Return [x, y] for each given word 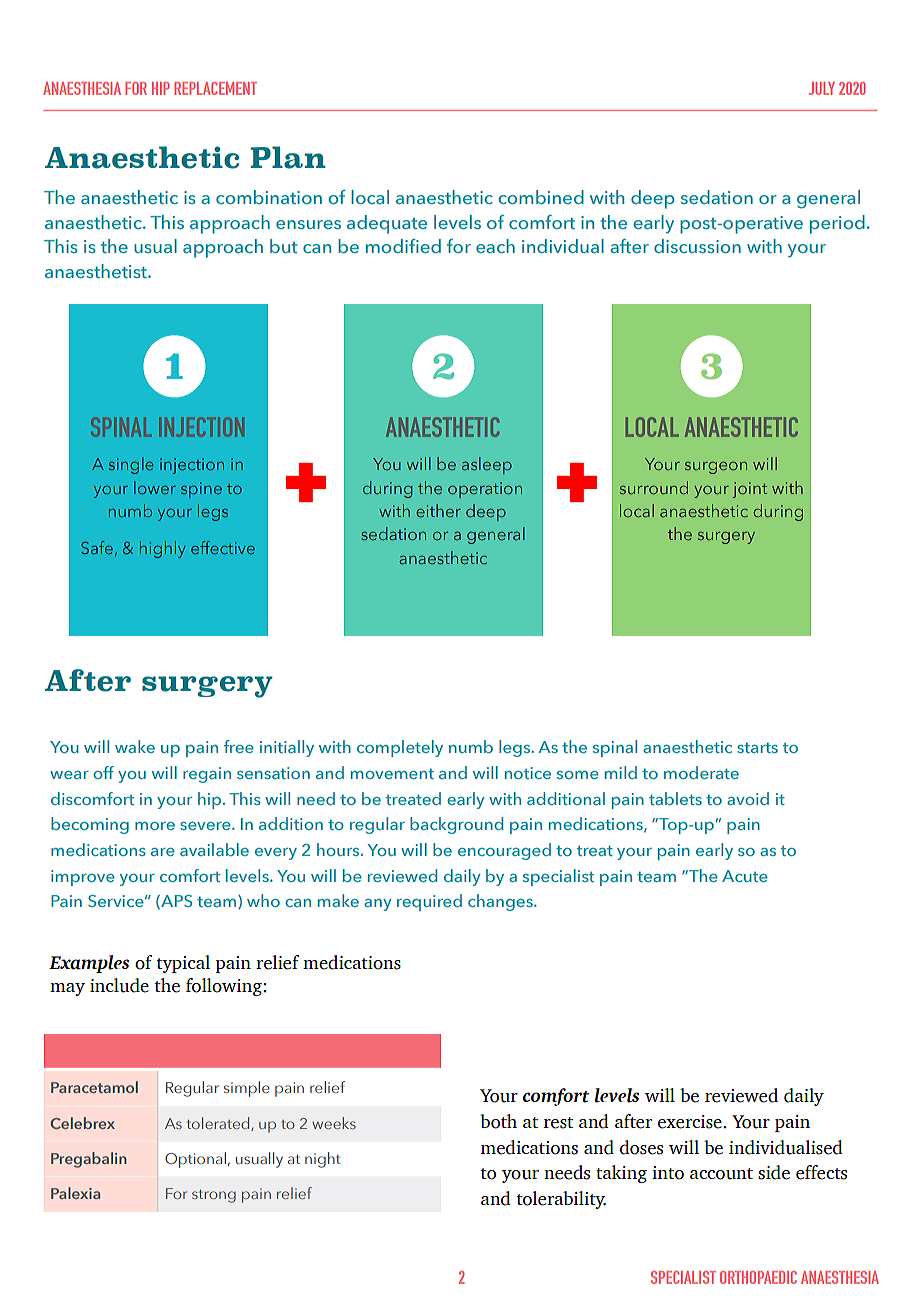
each [495, 246]
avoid [748, 798]
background [456, 825]
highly [163, 549]
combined [541, 197]
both [498, 1121]
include [119, 985]
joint [749, 490]
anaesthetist [97, 271]
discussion [697, 246]
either [438, 510]
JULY [822, 88]
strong [214, 1196]
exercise [691, 1122]
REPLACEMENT [215, 88]
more [155, 826]
